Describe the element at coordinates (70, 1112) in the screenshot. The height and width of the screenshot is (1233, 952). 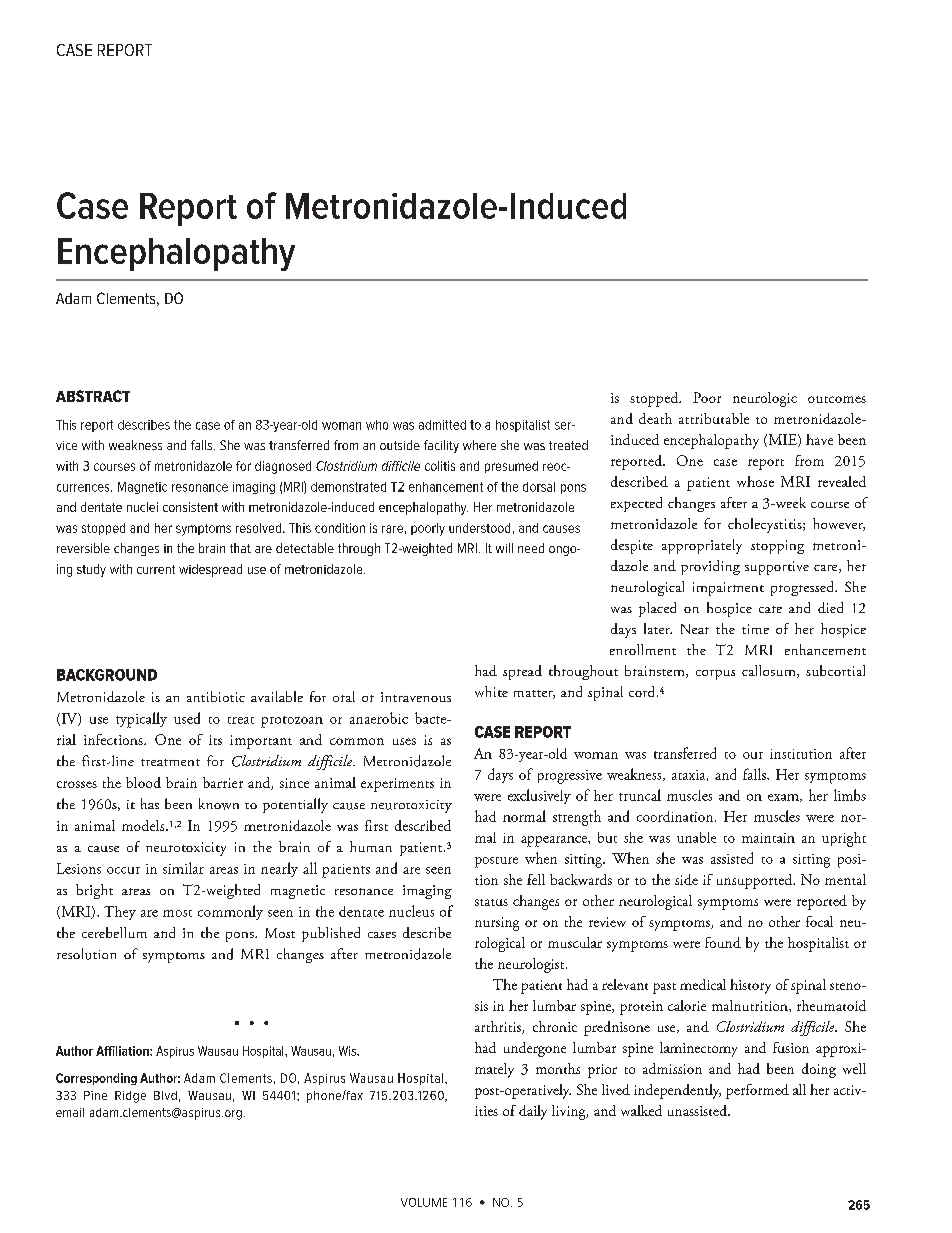
I see `email` at that location.
